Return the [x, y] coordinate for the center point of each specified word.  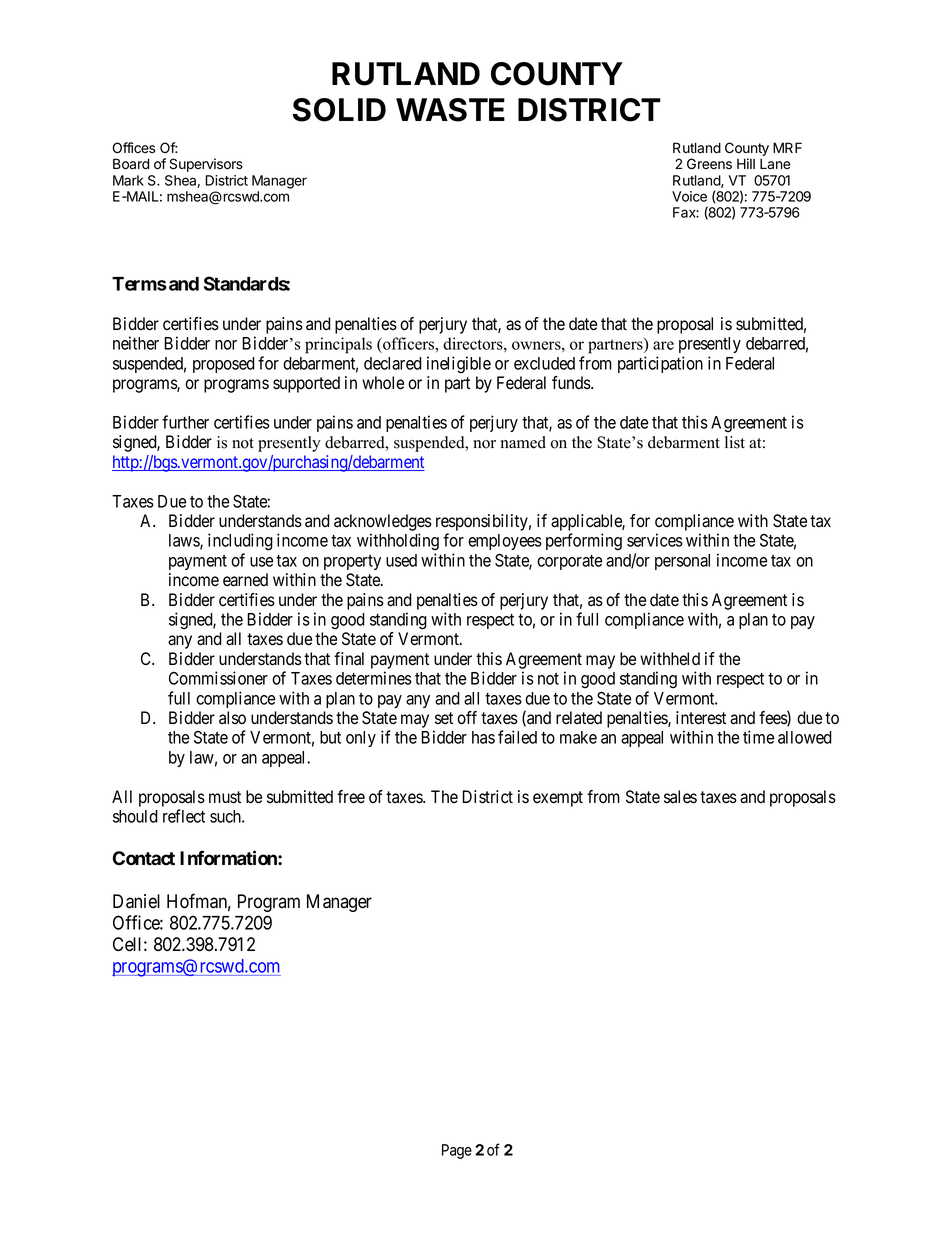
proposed [224, 365]
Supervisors [206, 165]
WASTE [450, 110]
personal [682, 562]
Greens [709, 164]
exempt [558, 799]
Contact [144, 858]
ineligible [459, 365]
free [351, 797]
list [735, 442]
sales [680, 797]
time [758, 737]
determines [374, 678]
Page [457, 1151]
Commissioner [218, 678]
